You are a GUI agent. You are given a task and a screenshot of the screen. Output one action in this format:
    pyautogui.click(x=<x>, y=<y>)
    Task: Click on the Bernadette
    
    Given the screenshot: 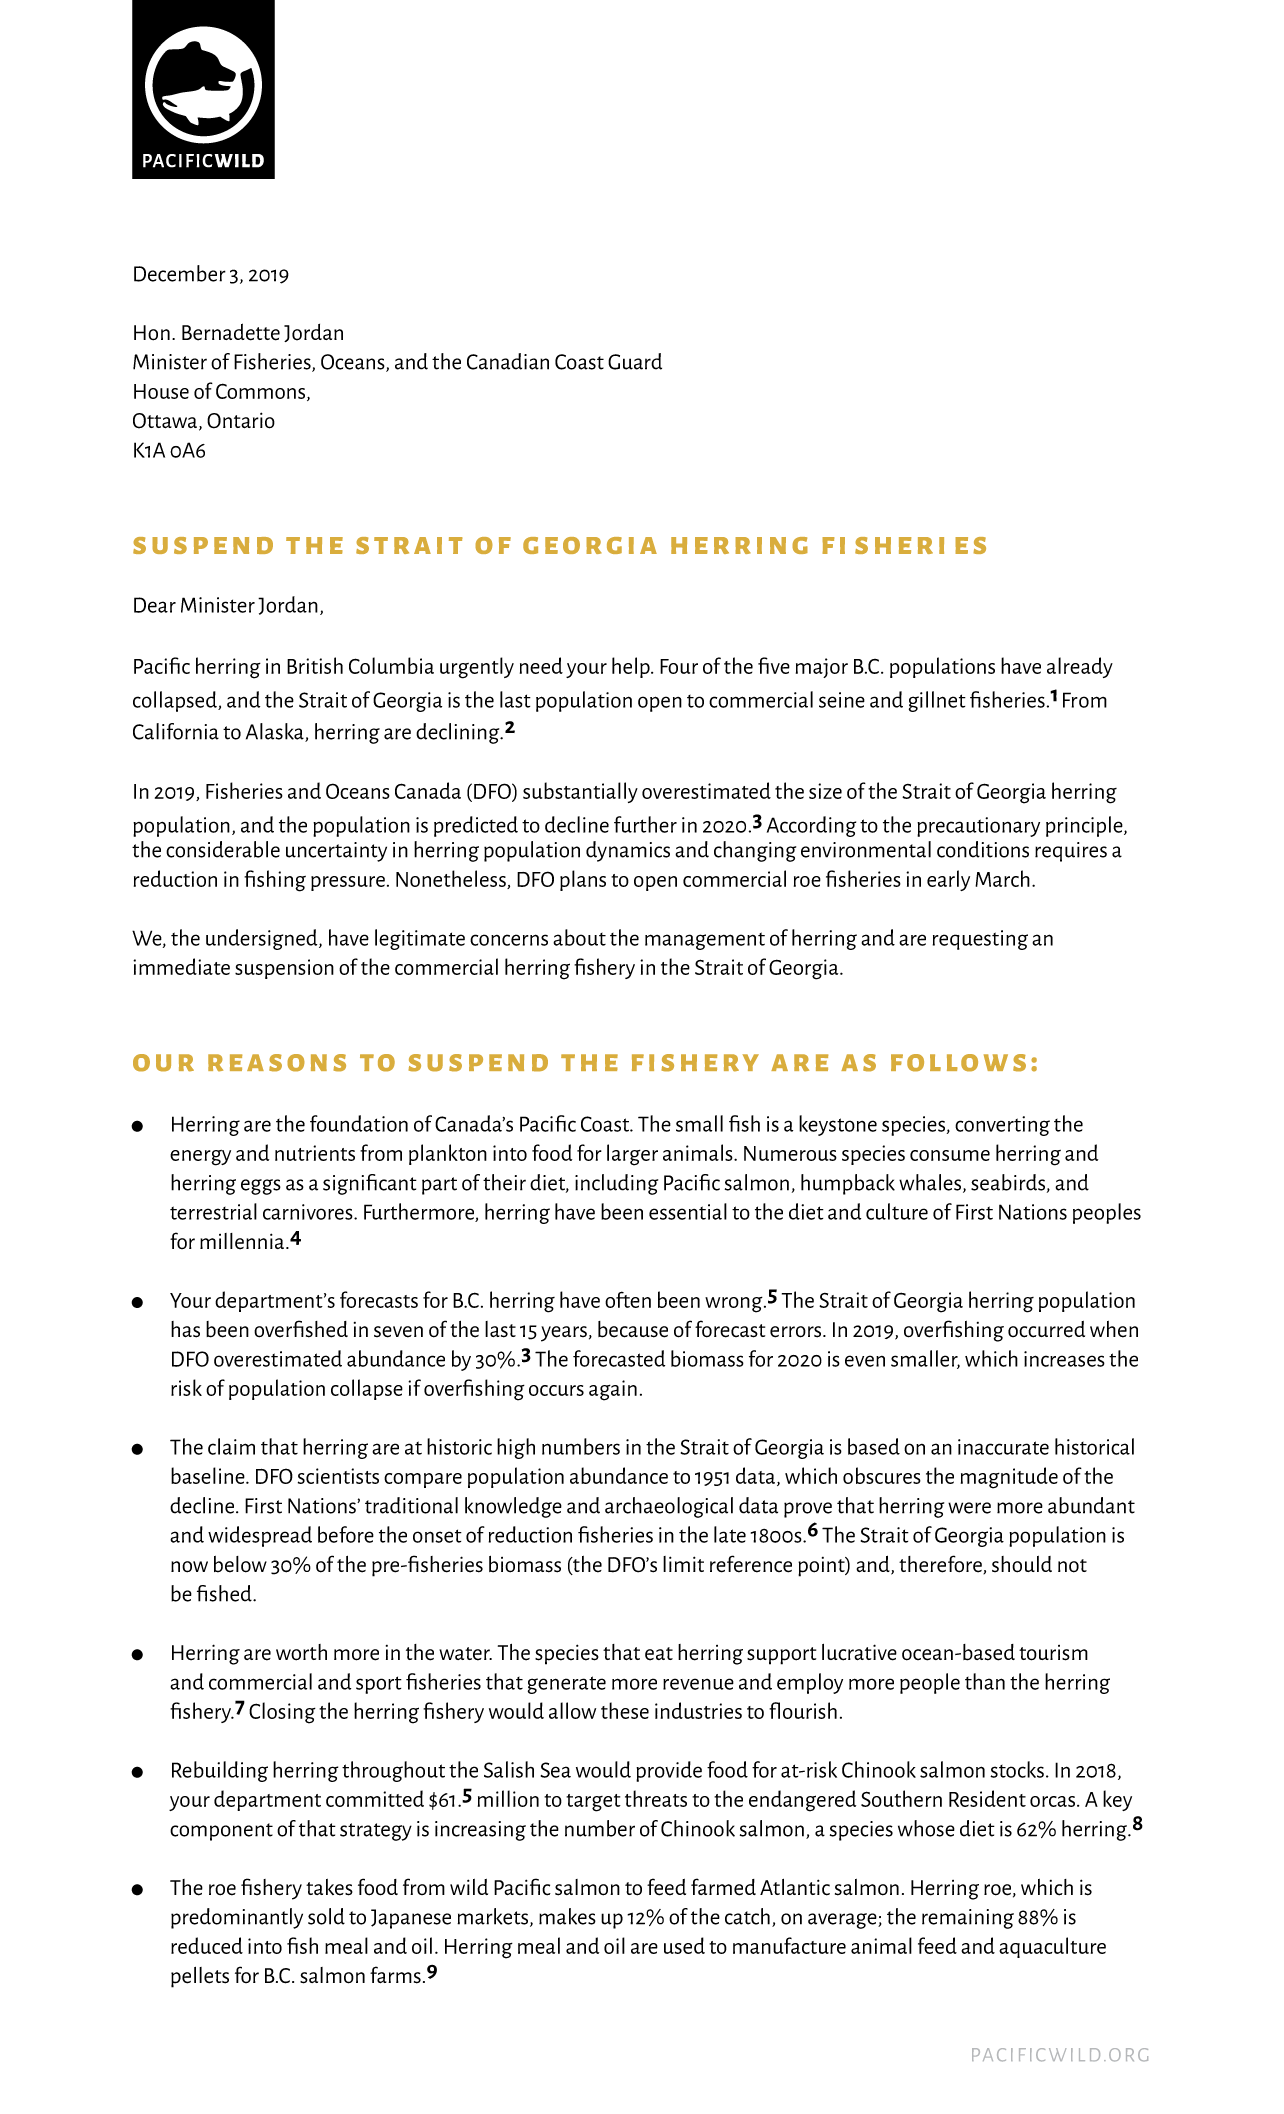 What is the action you would take?
    pyautogui.click(x=231, y=332)
